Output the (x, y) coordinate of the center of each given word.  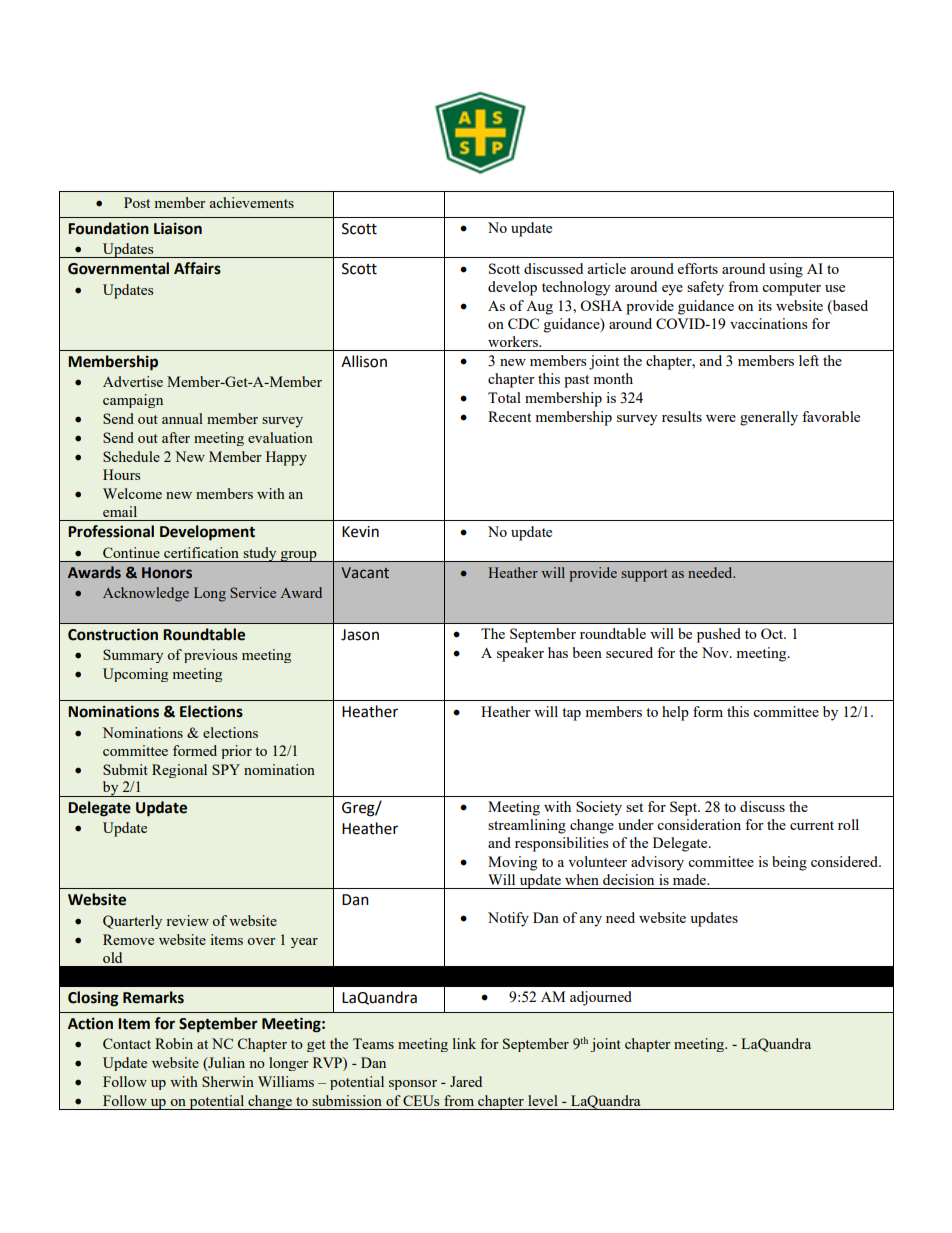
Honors (167, 573)
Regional (179, 771)
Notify (508, 919)
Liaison (178, 228)
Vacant (365, 573)
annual (182, 418)
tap (571, 714)
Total (504, 397)
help (675, 713)
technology (576, 288)
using (786, 270)
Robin (174, 1043)
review (187, 920)
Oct (773, 633)
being (789, 863)
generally (769, 418)
